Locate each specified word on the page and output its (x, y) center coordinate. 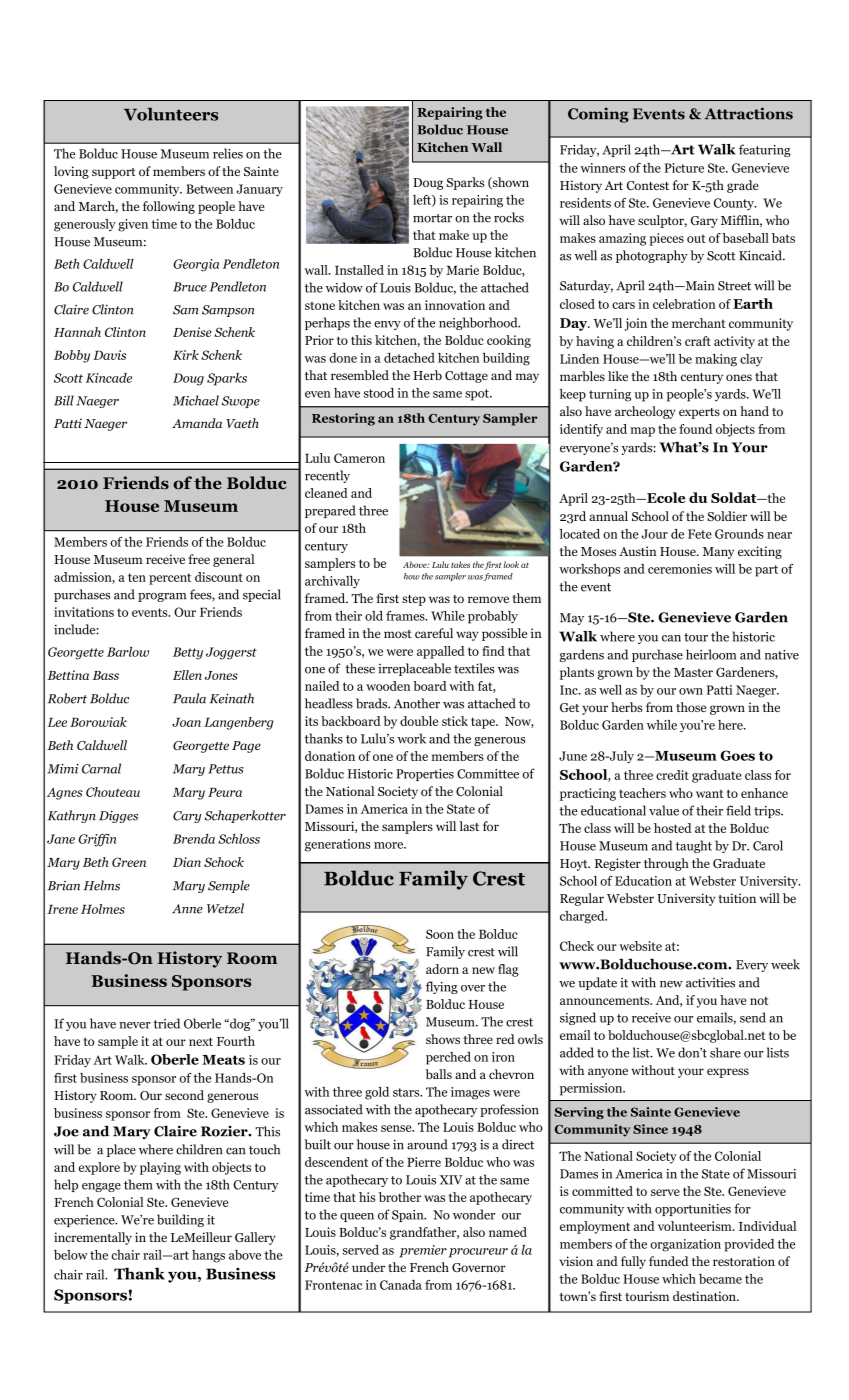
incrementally (93, 1238)
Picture (684, 168)
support (113, 173)
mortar (432, 218)
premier (423, 1251)
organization (685, 1245)
